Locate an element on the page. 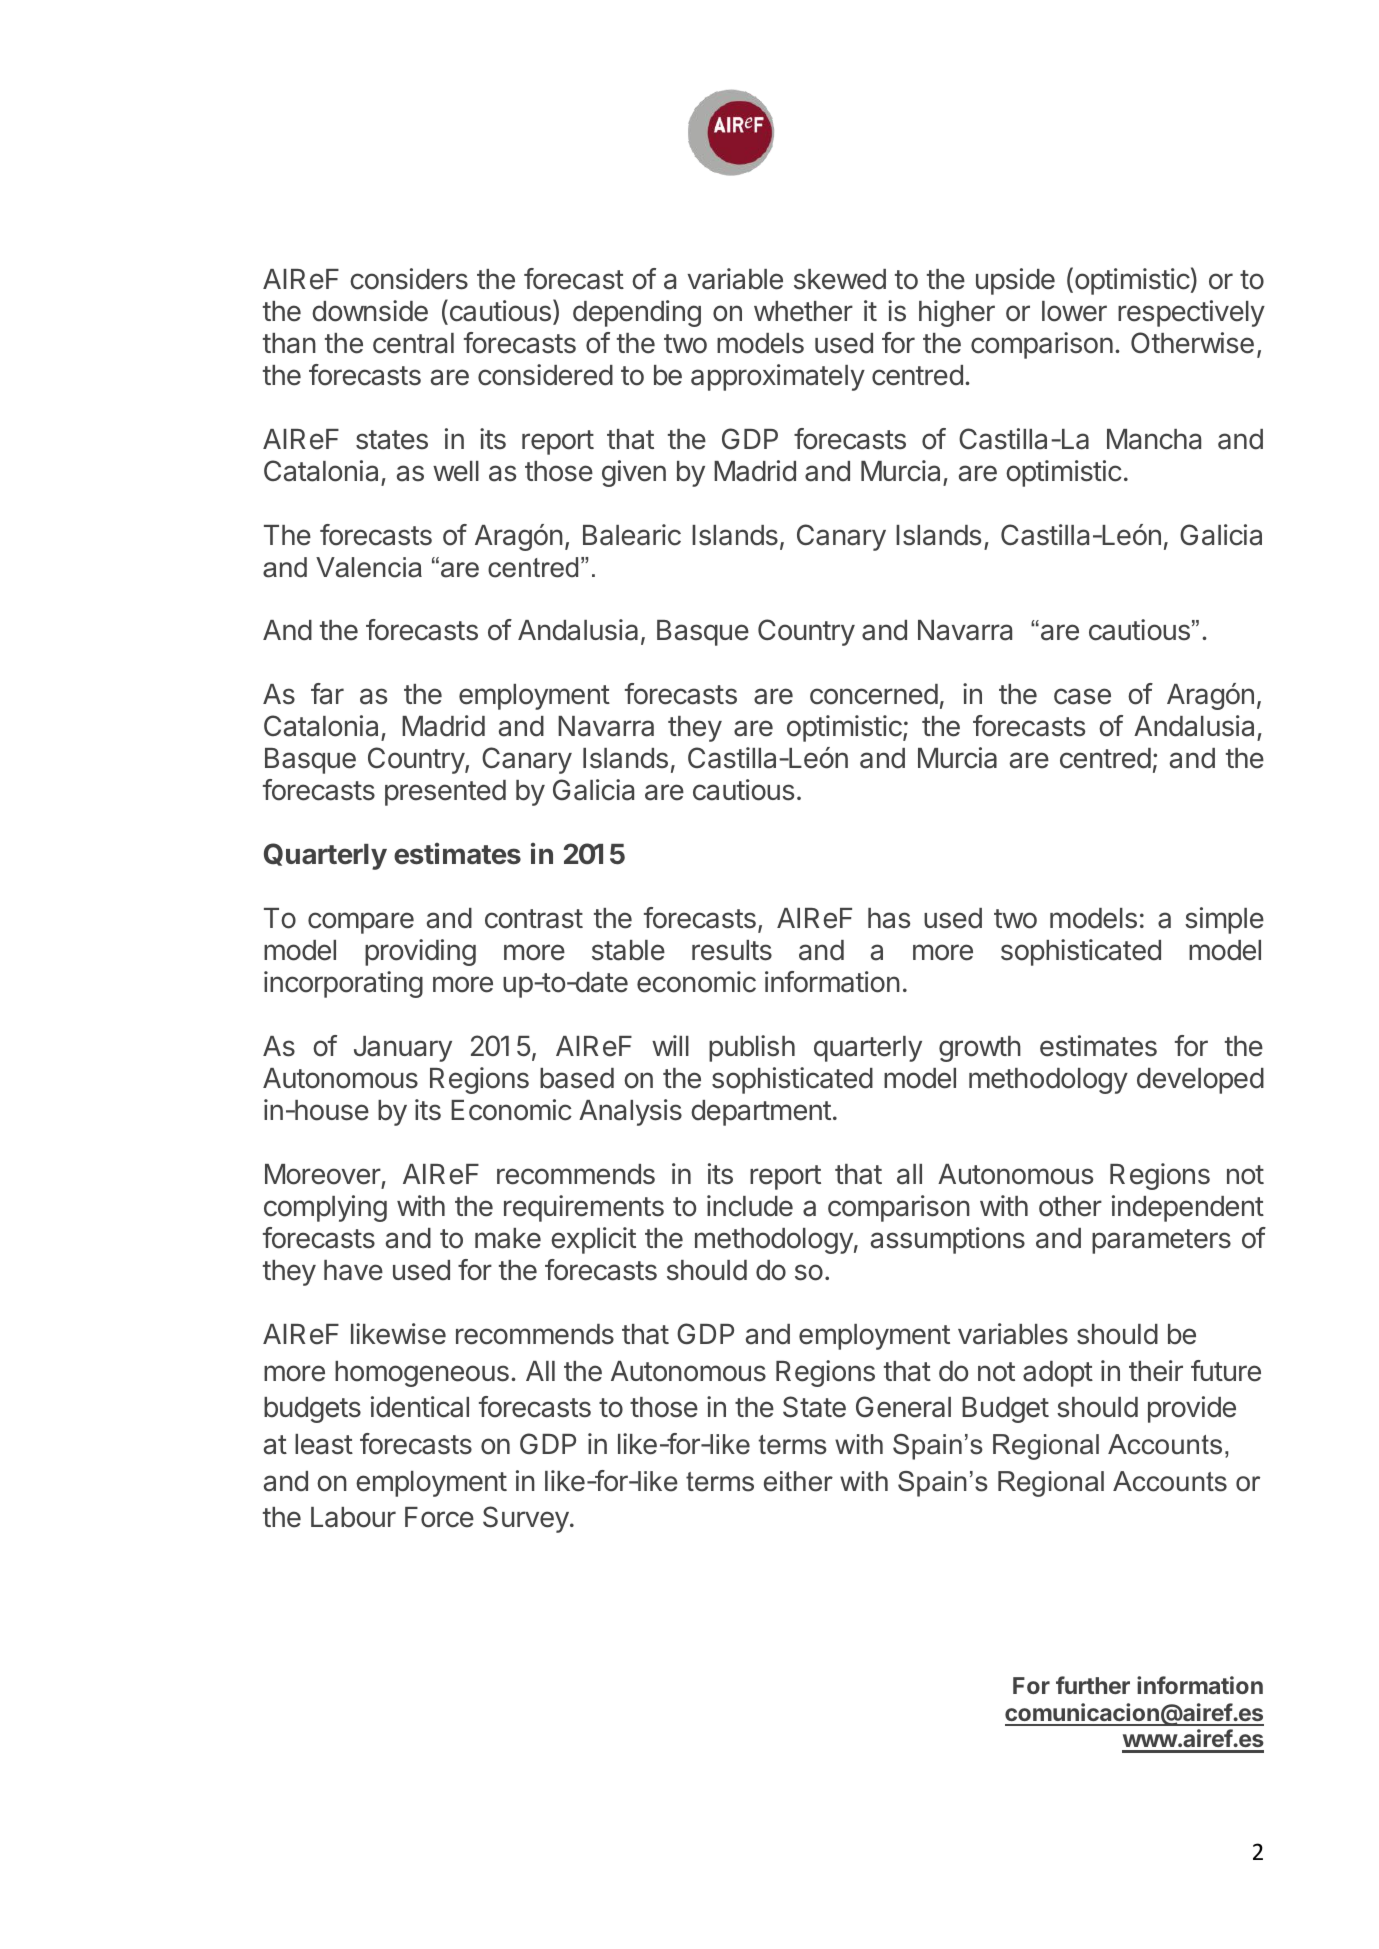  their is located at coordinates (1156, 1371).
